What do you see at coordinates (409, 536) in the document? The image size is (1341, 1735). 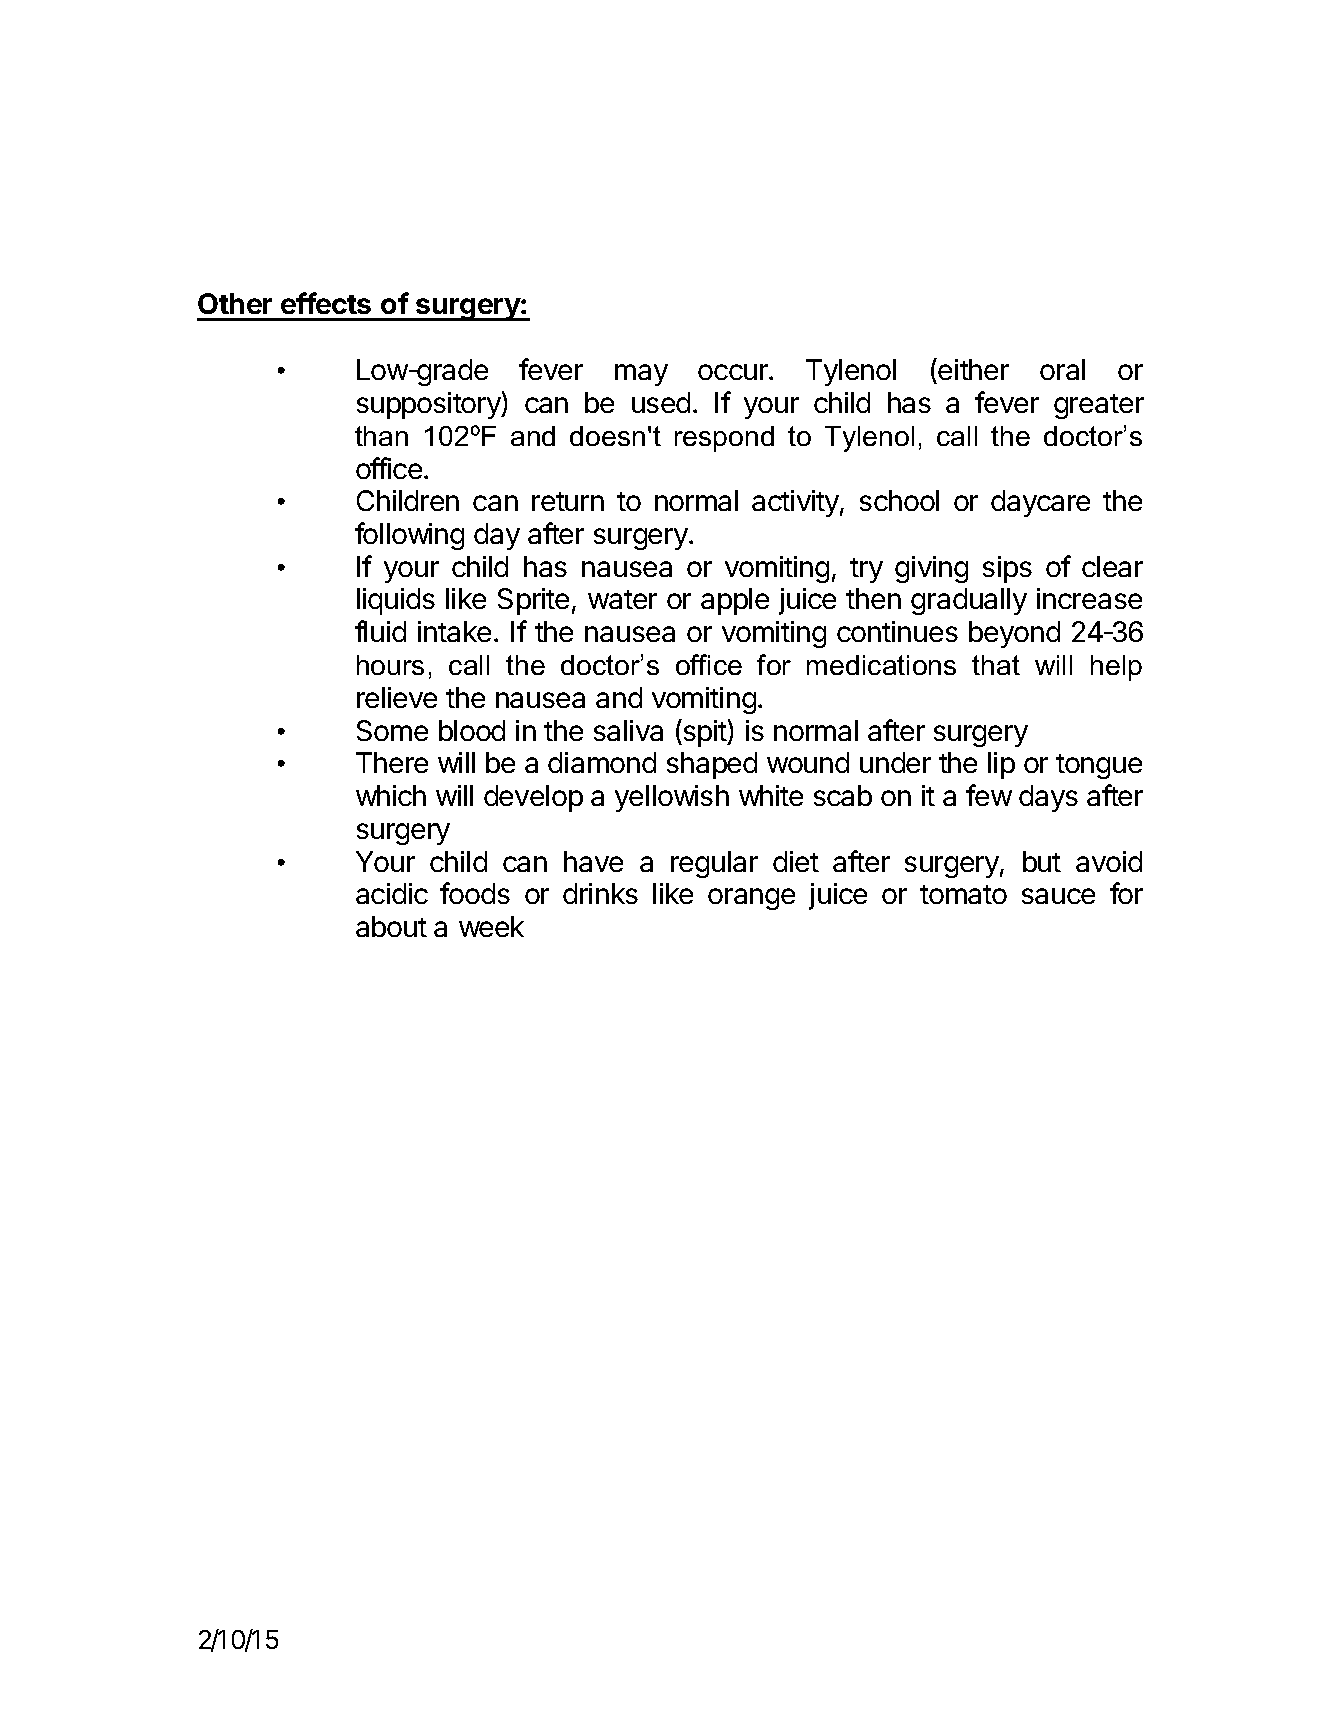 I see `following` at bounding box center [409, 536].
